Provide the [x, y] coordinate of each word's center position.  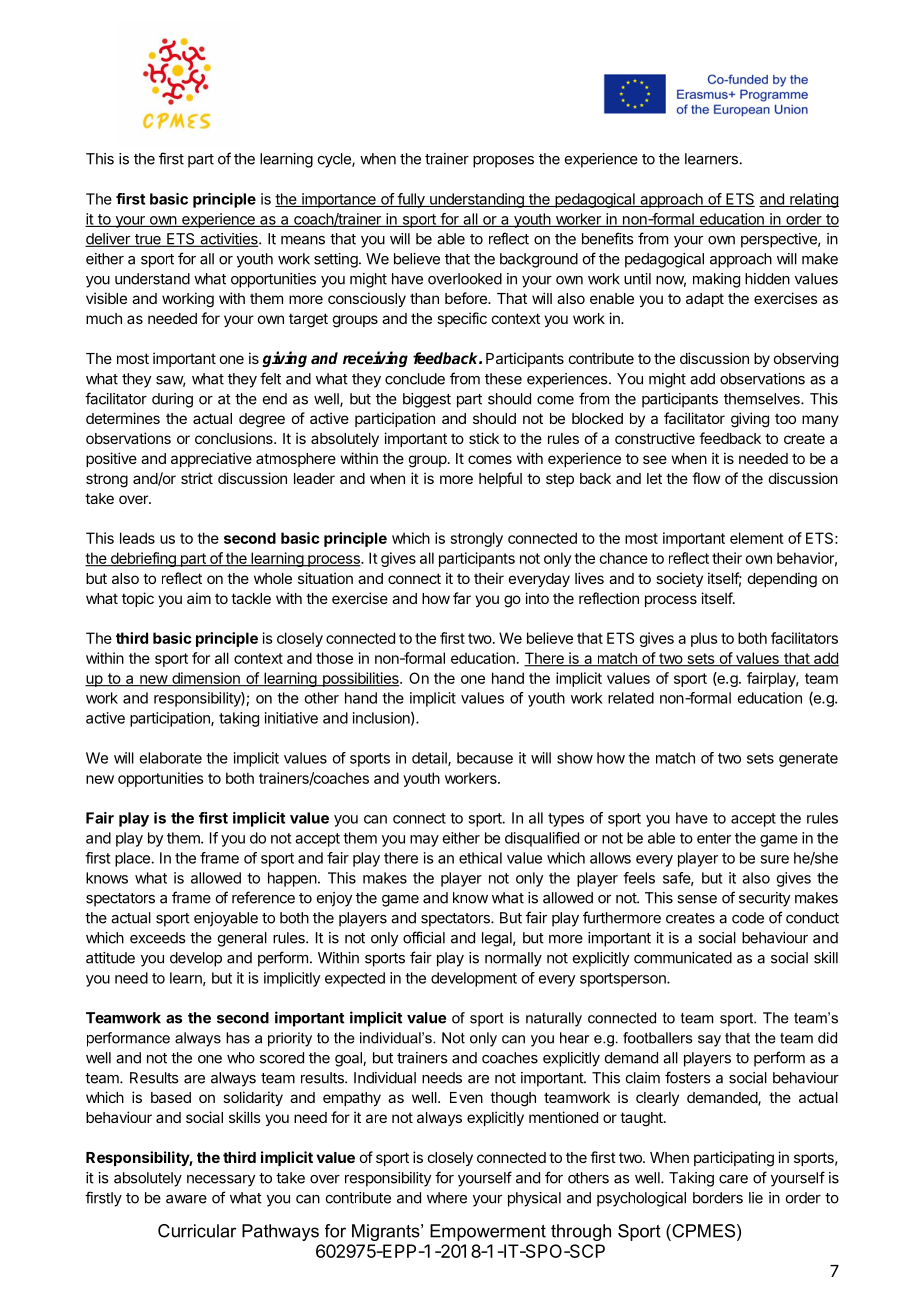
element [757, 538]
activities [229, 240]
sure [774, 859]
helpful [500, 479]
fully [411, 200]
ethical [480, 858]
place [133, 859]
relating [813, 200]
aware [186, 1199]
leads [137, 538]
